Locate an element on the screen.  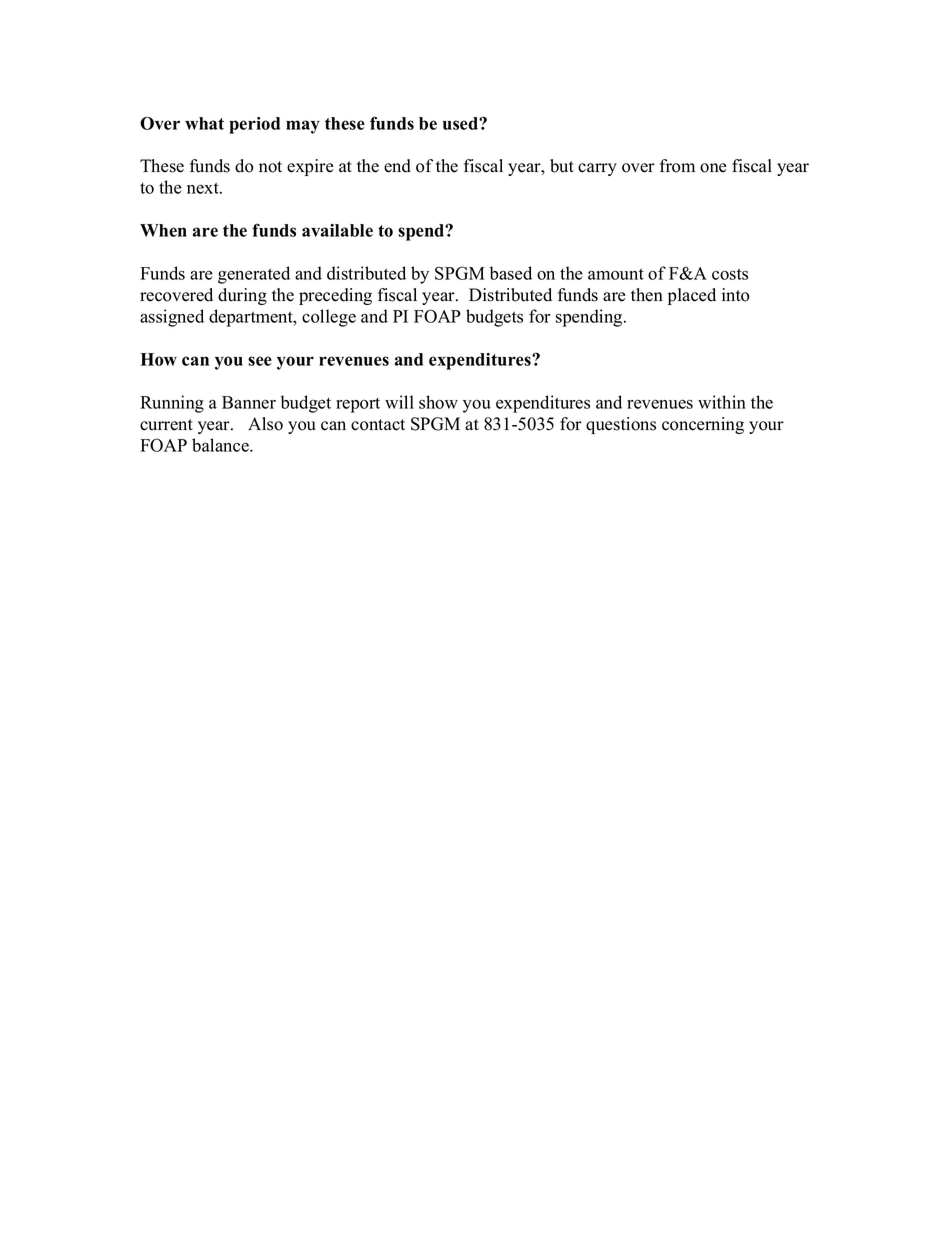
may is located at coordinates (303, 127).
